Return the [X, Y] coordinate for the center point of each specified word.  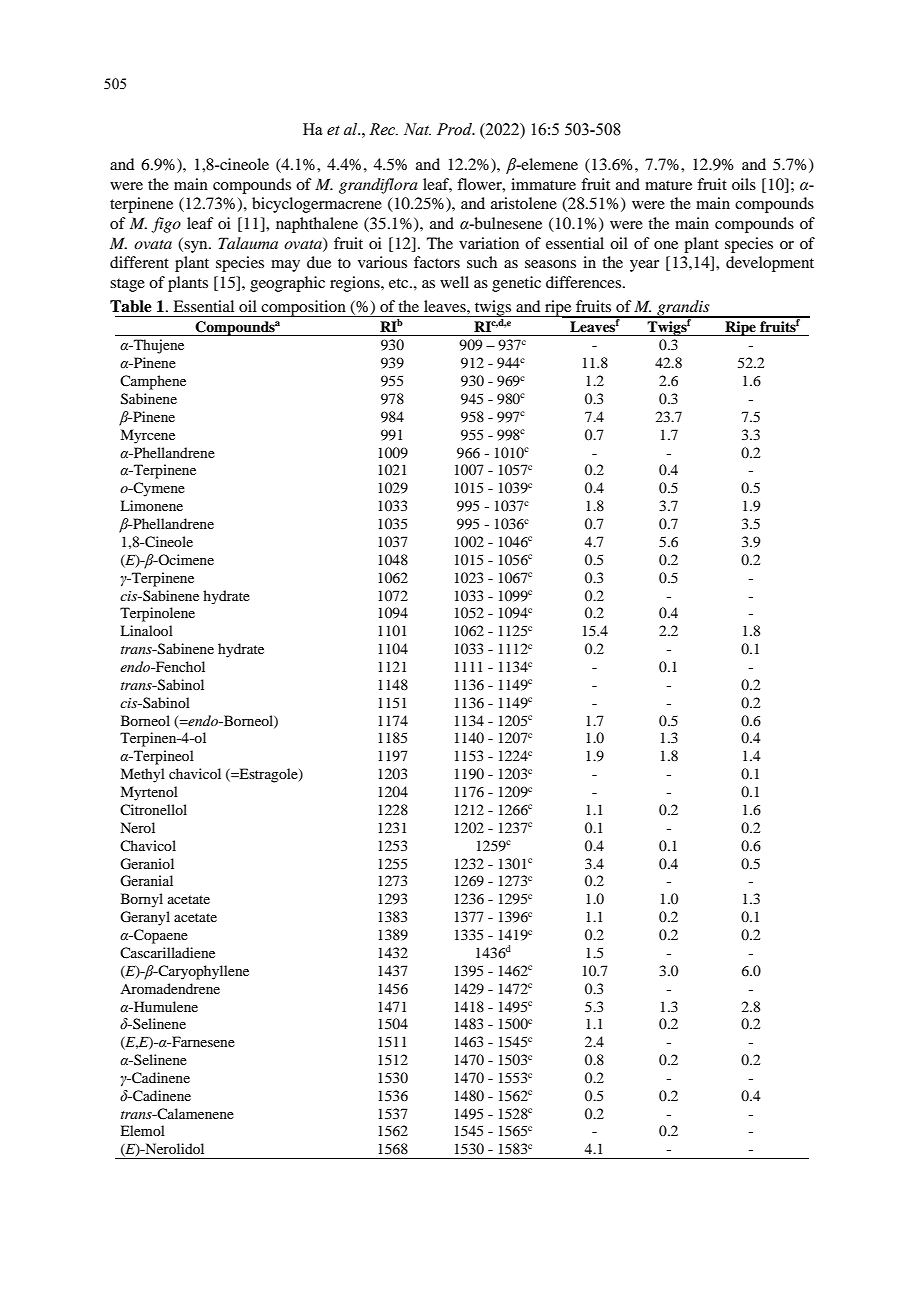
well [454, 282]
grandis [683, 309]
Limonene [151, 505]
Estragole [268, 775]
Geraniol [147, 864]
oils [744, 184]
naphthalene [317, 225]
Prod [456, 129]
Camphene [153, 382]
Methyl [142, 775]
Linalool [146, 630]
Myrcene [147, 436]
